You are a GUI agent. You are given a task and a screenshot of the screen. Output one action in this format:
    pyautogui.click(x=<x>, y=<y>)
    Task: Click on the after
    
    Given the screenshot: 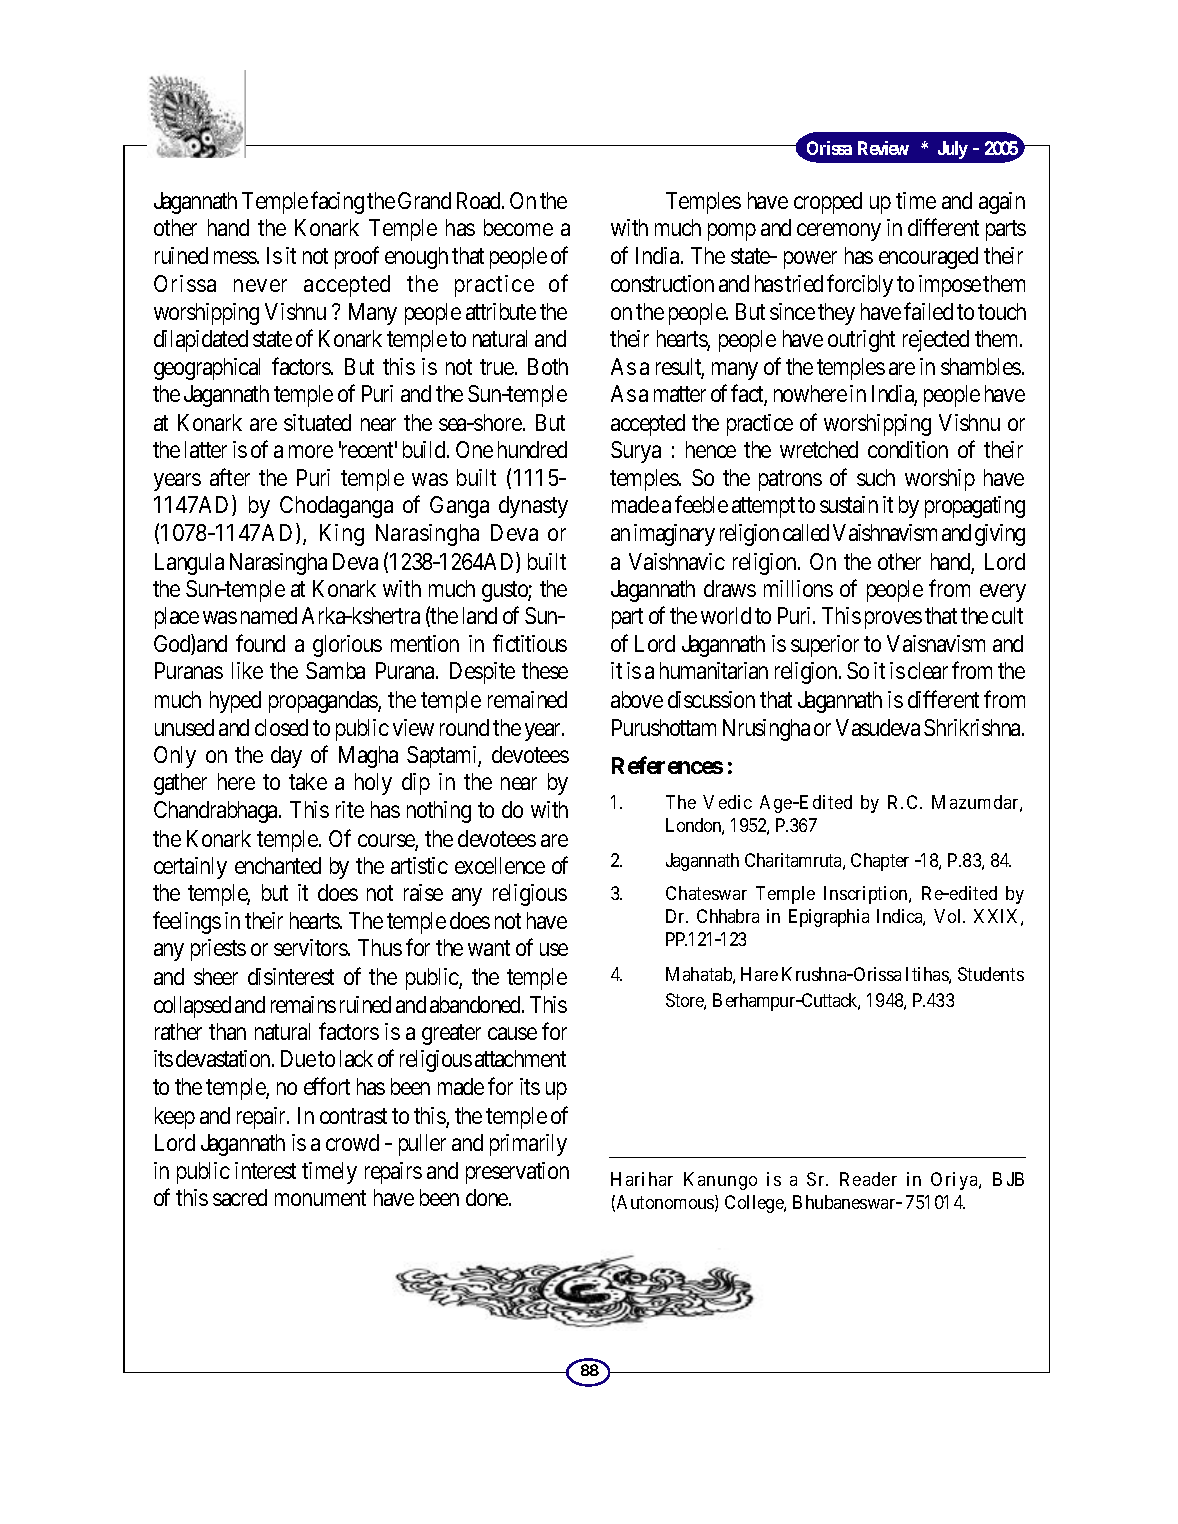 What is the action you would take?
    pyautogui.click(x=230, y=477)
